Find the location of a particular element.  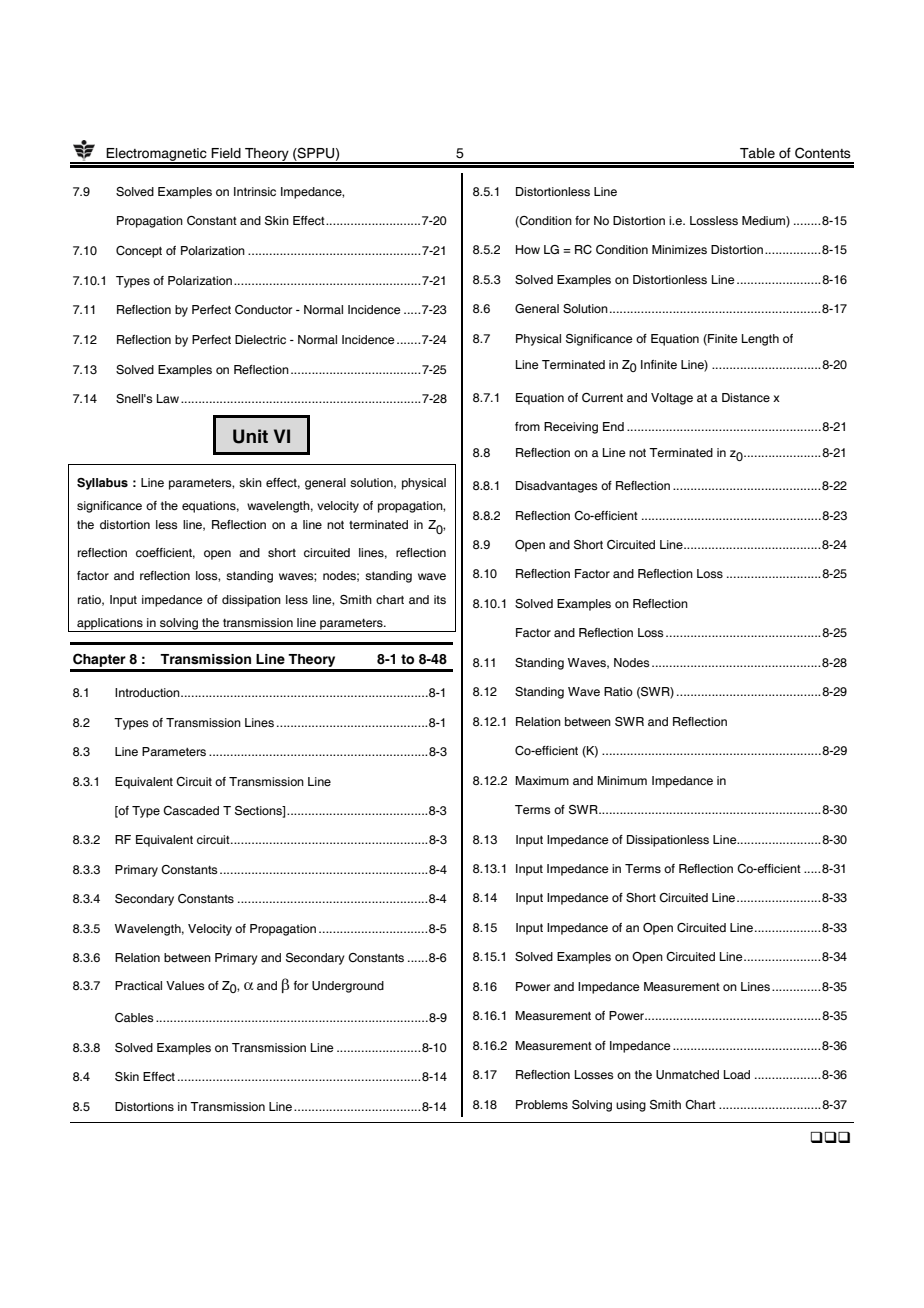

Electromagnetic is located at coordinates (157, 155).
